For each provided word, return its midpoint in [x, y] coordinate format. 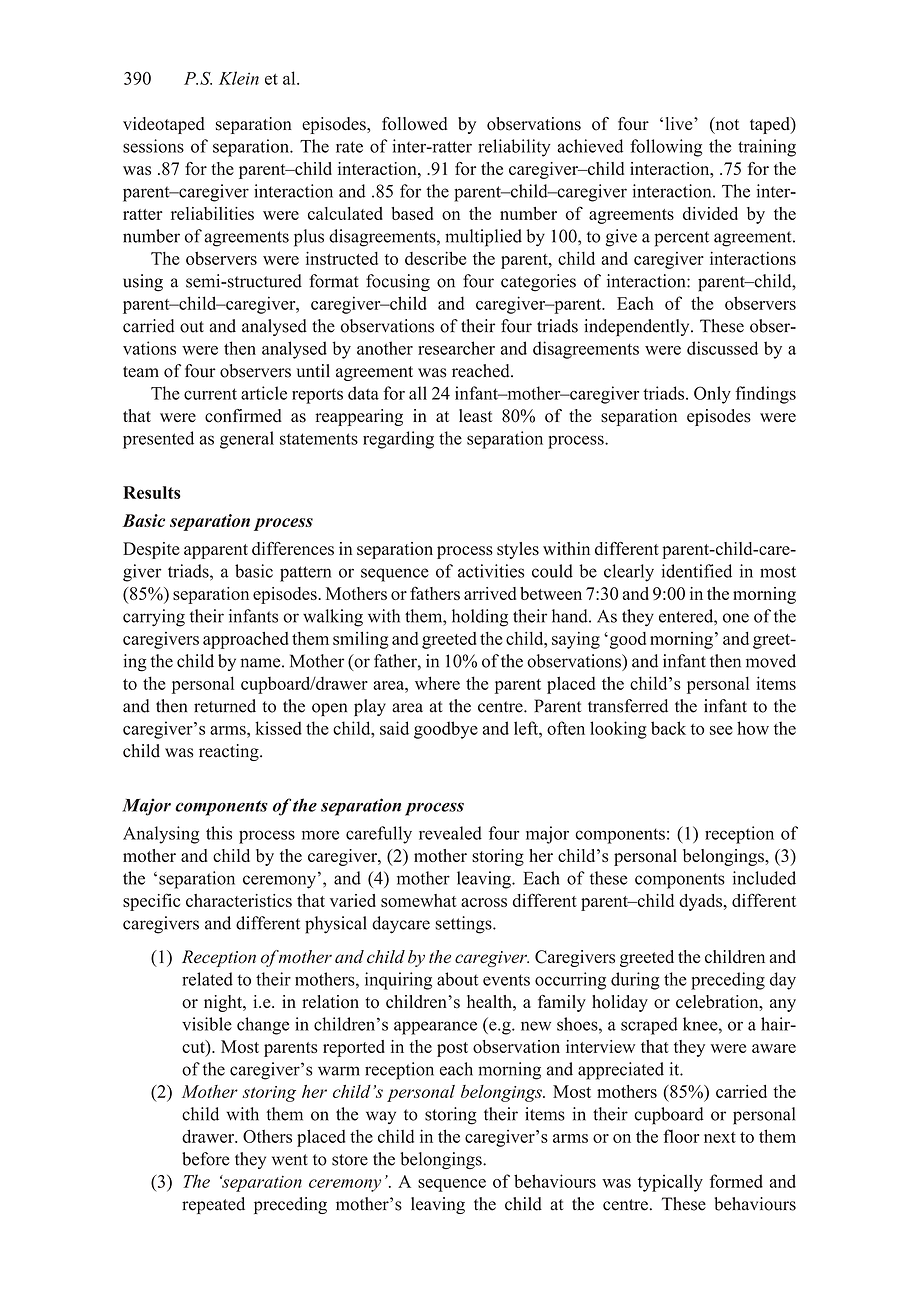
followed [415, 124]
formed [736, 1181]
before [205, 1159]
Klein [239, 78]
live [680, 123]
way [381, 1117]
